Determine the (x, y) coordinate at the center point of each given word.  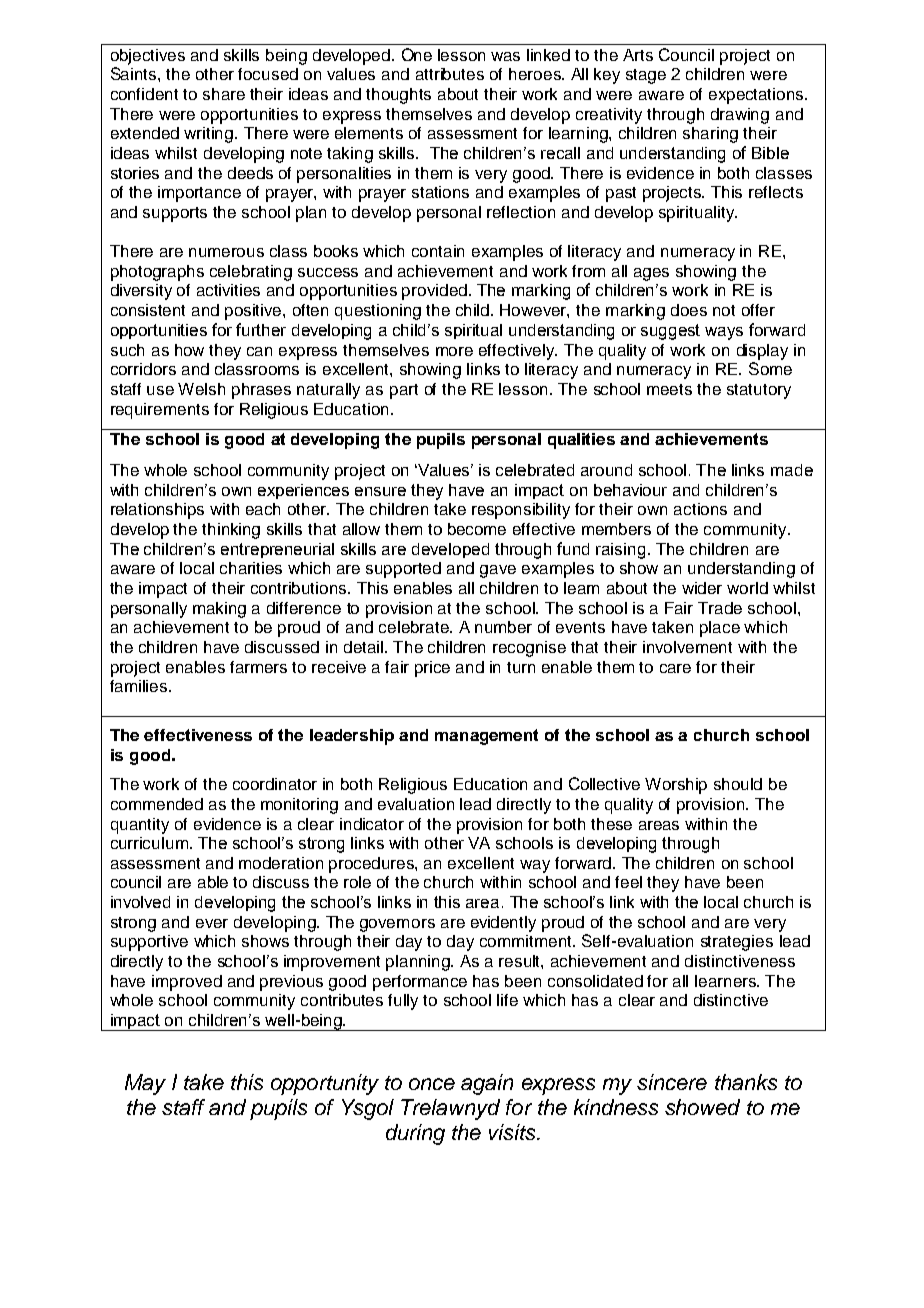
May (145, 1084)
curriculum (149, 843)
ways (724, 333)
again (487, 1084)
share (224, 94)
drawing (740, 116)
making (219, 610)
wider (702, 588)
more (454, 351)
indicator (372, 824)
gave (498, 571)
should (738, 784)
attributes (450, 74)
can (259, 351)
